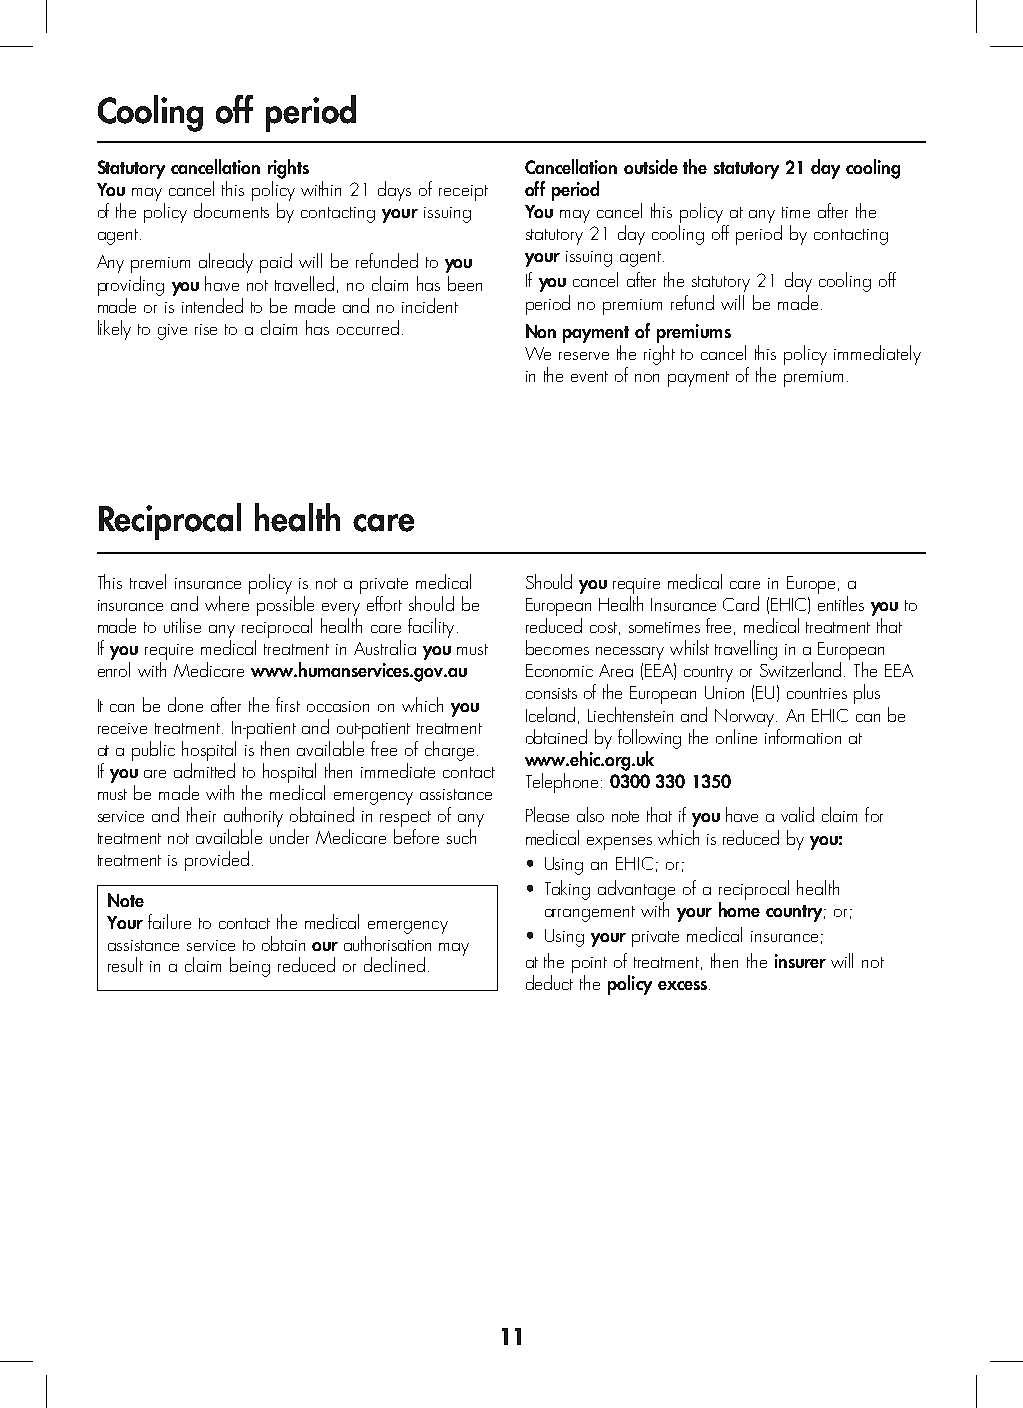 Image resolution: width=1023 pixels, height=1408 pixels. Describe the element at coordinates (803, 735) in the screenshot. I see `information` at that location.
